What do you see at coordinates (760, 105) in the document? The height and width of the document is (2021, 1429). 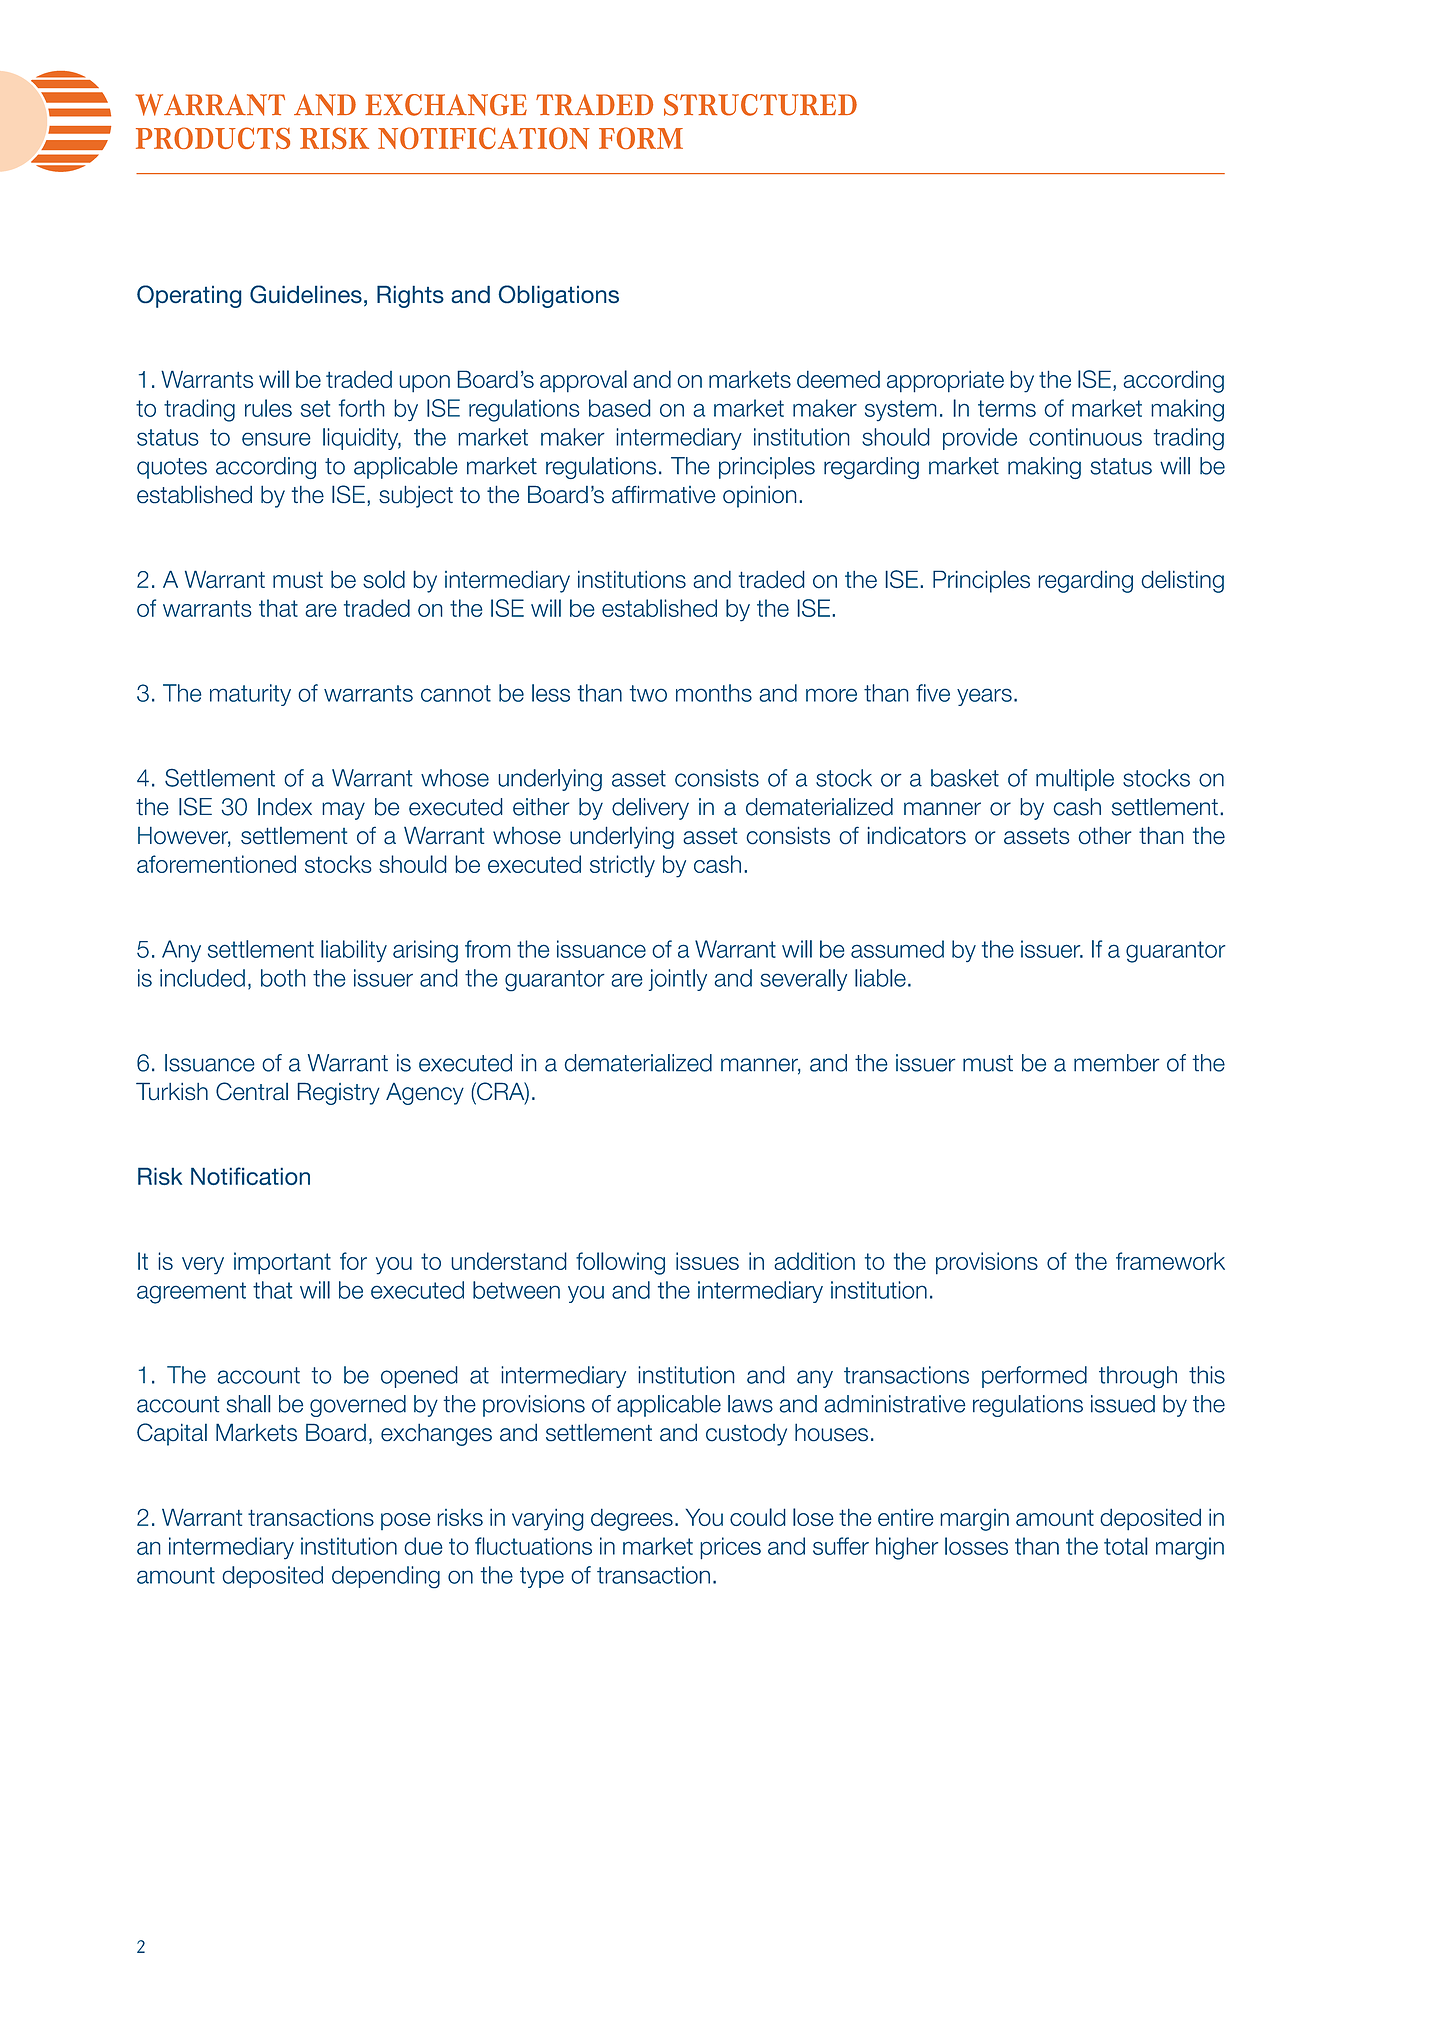 I see `STRUCTURED` at bounding box center [760, 105].
